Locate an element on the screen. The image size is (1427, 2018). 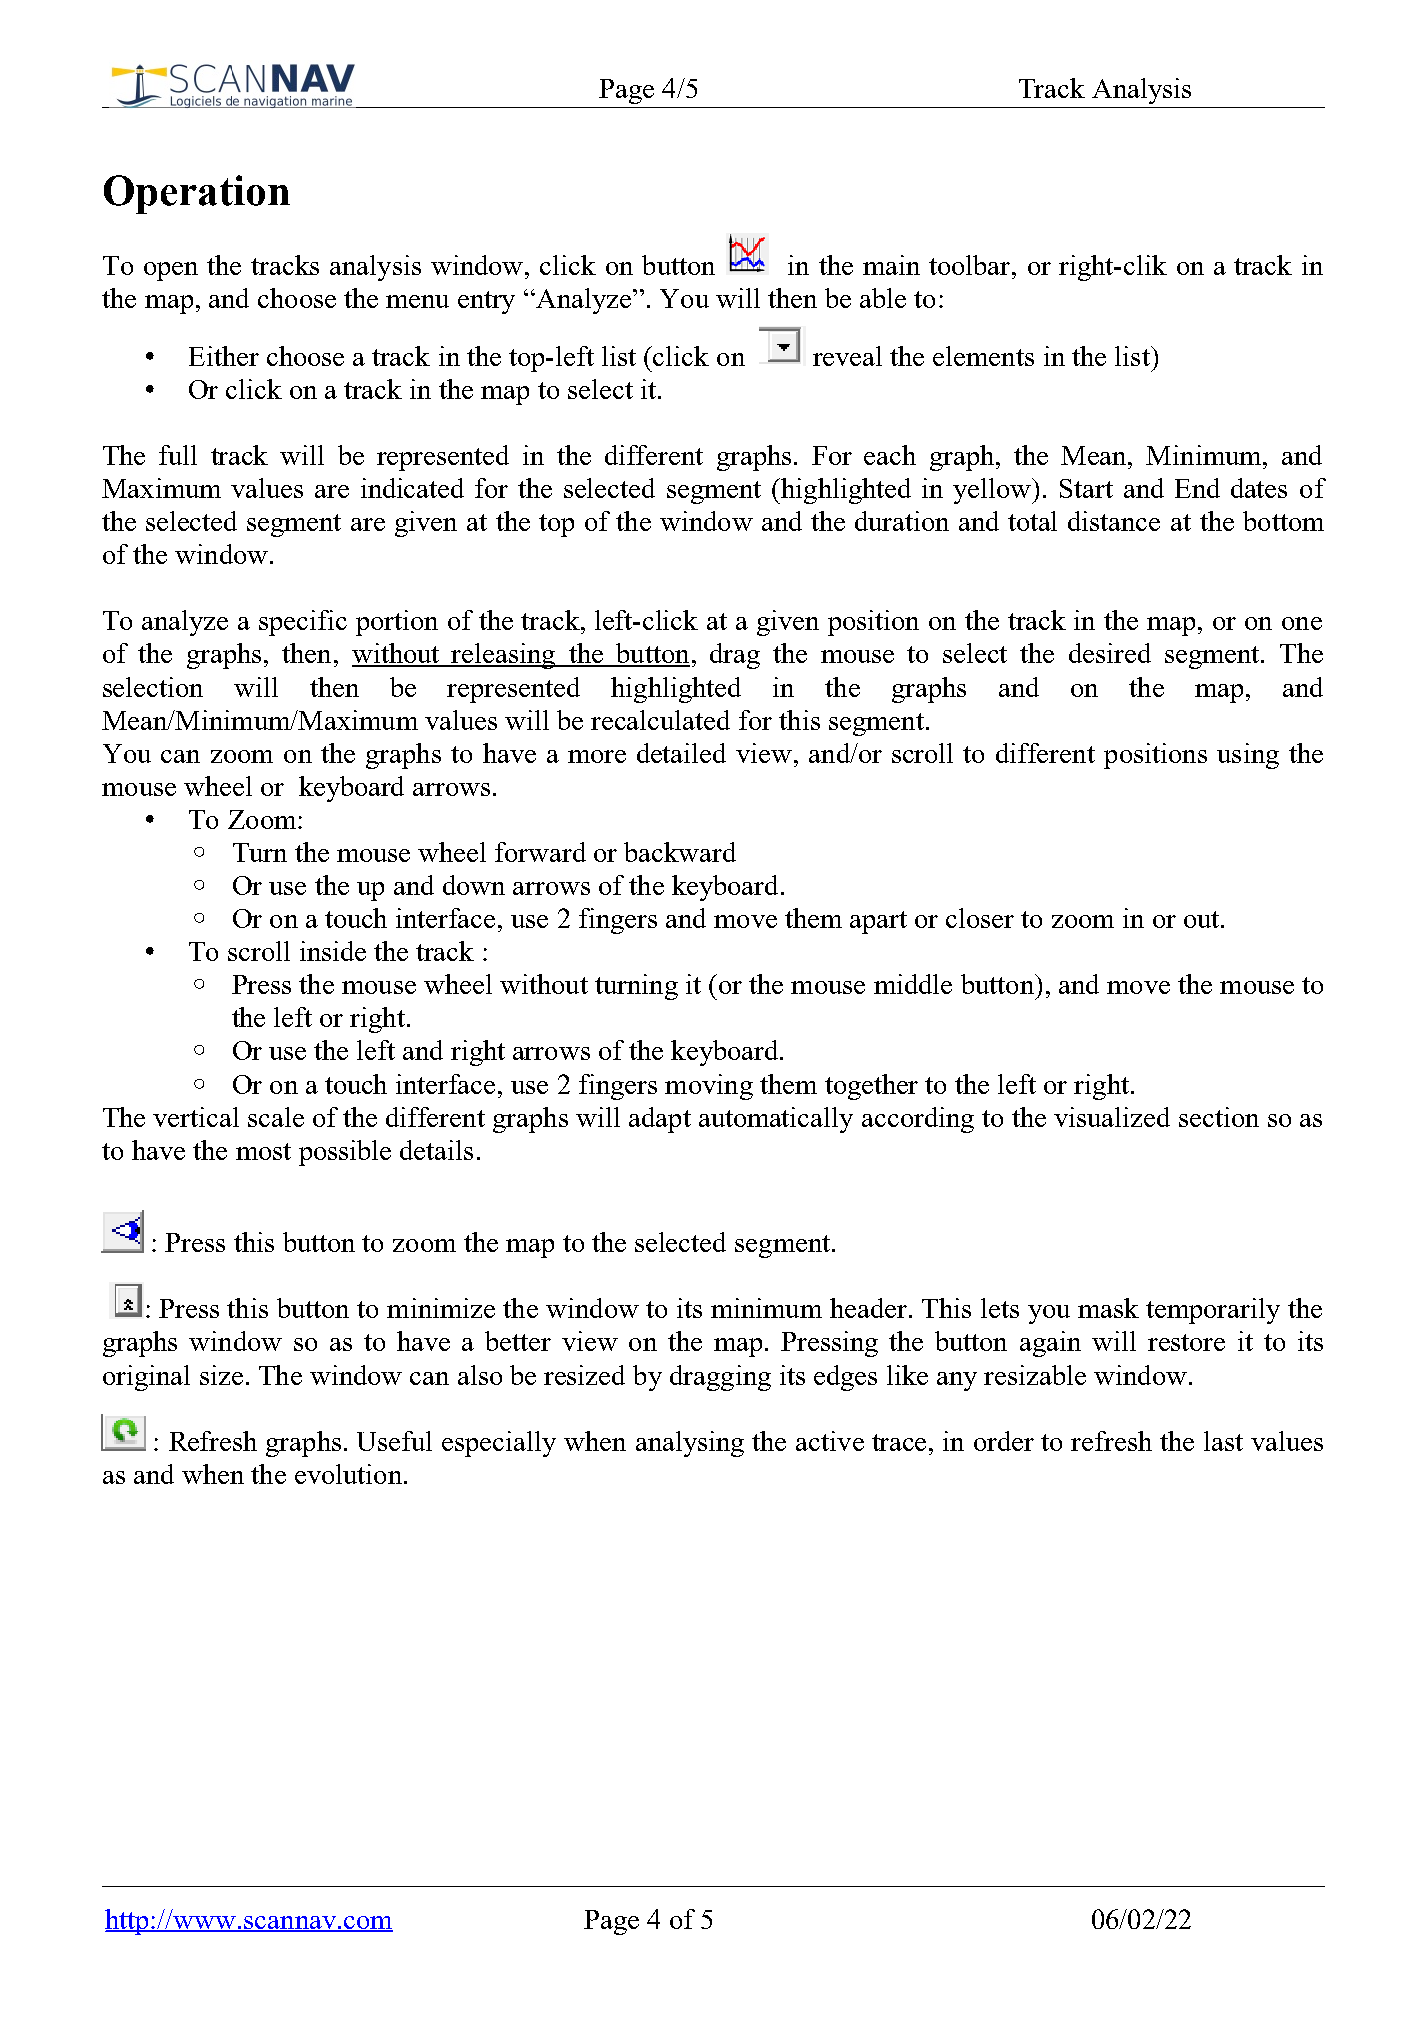
full is located at coordinates (178, 455).
